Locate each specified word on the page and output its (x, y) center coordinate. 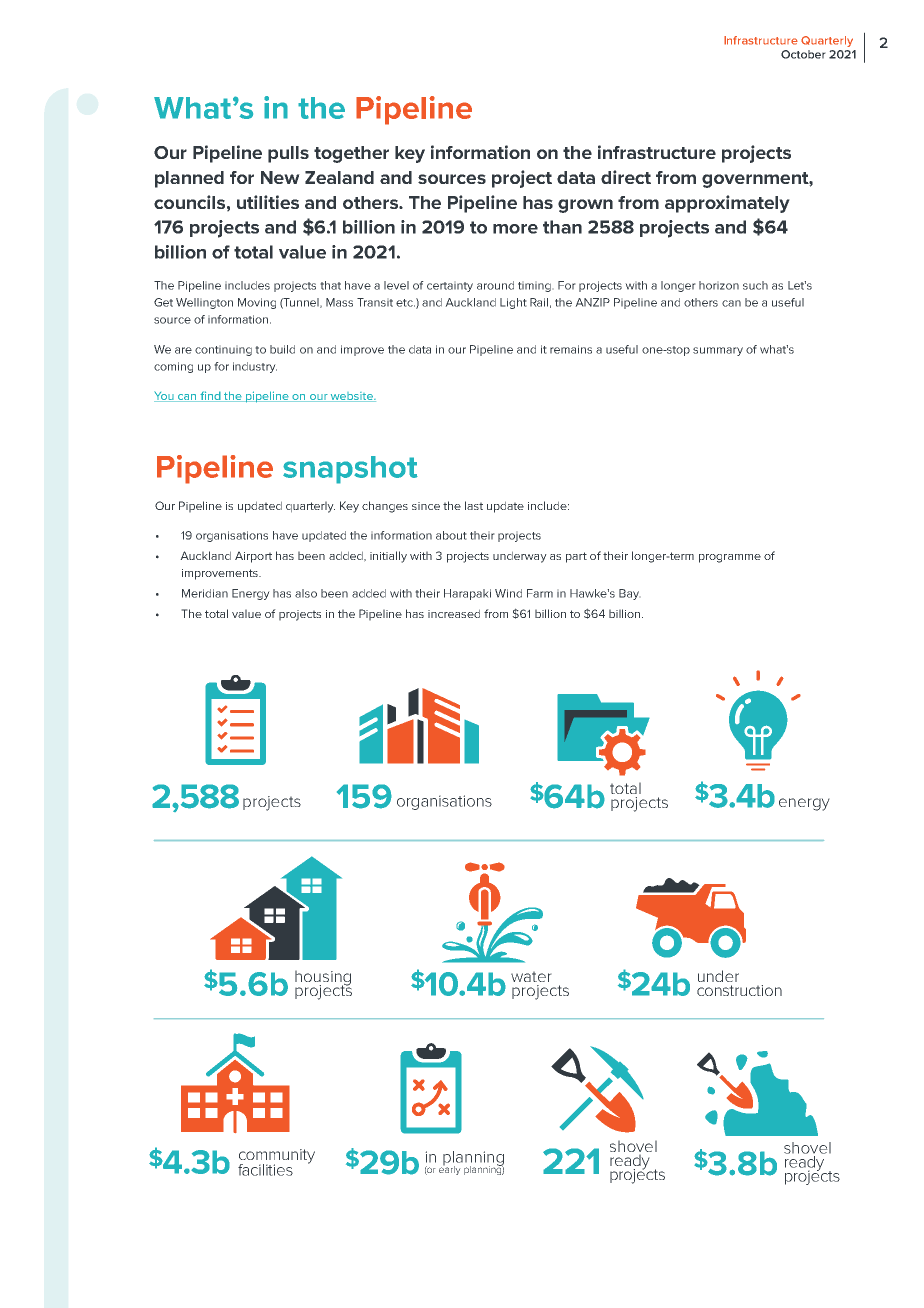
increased (454, 613)
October (803, 54)
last (474, 505)
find (210, 396)
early (450, 1169)
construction (739, 990)
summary (718, 351)
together (351, 154)
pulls (288, 154)
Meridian (205, 593)
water (531, 976)
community (277, 1157)
